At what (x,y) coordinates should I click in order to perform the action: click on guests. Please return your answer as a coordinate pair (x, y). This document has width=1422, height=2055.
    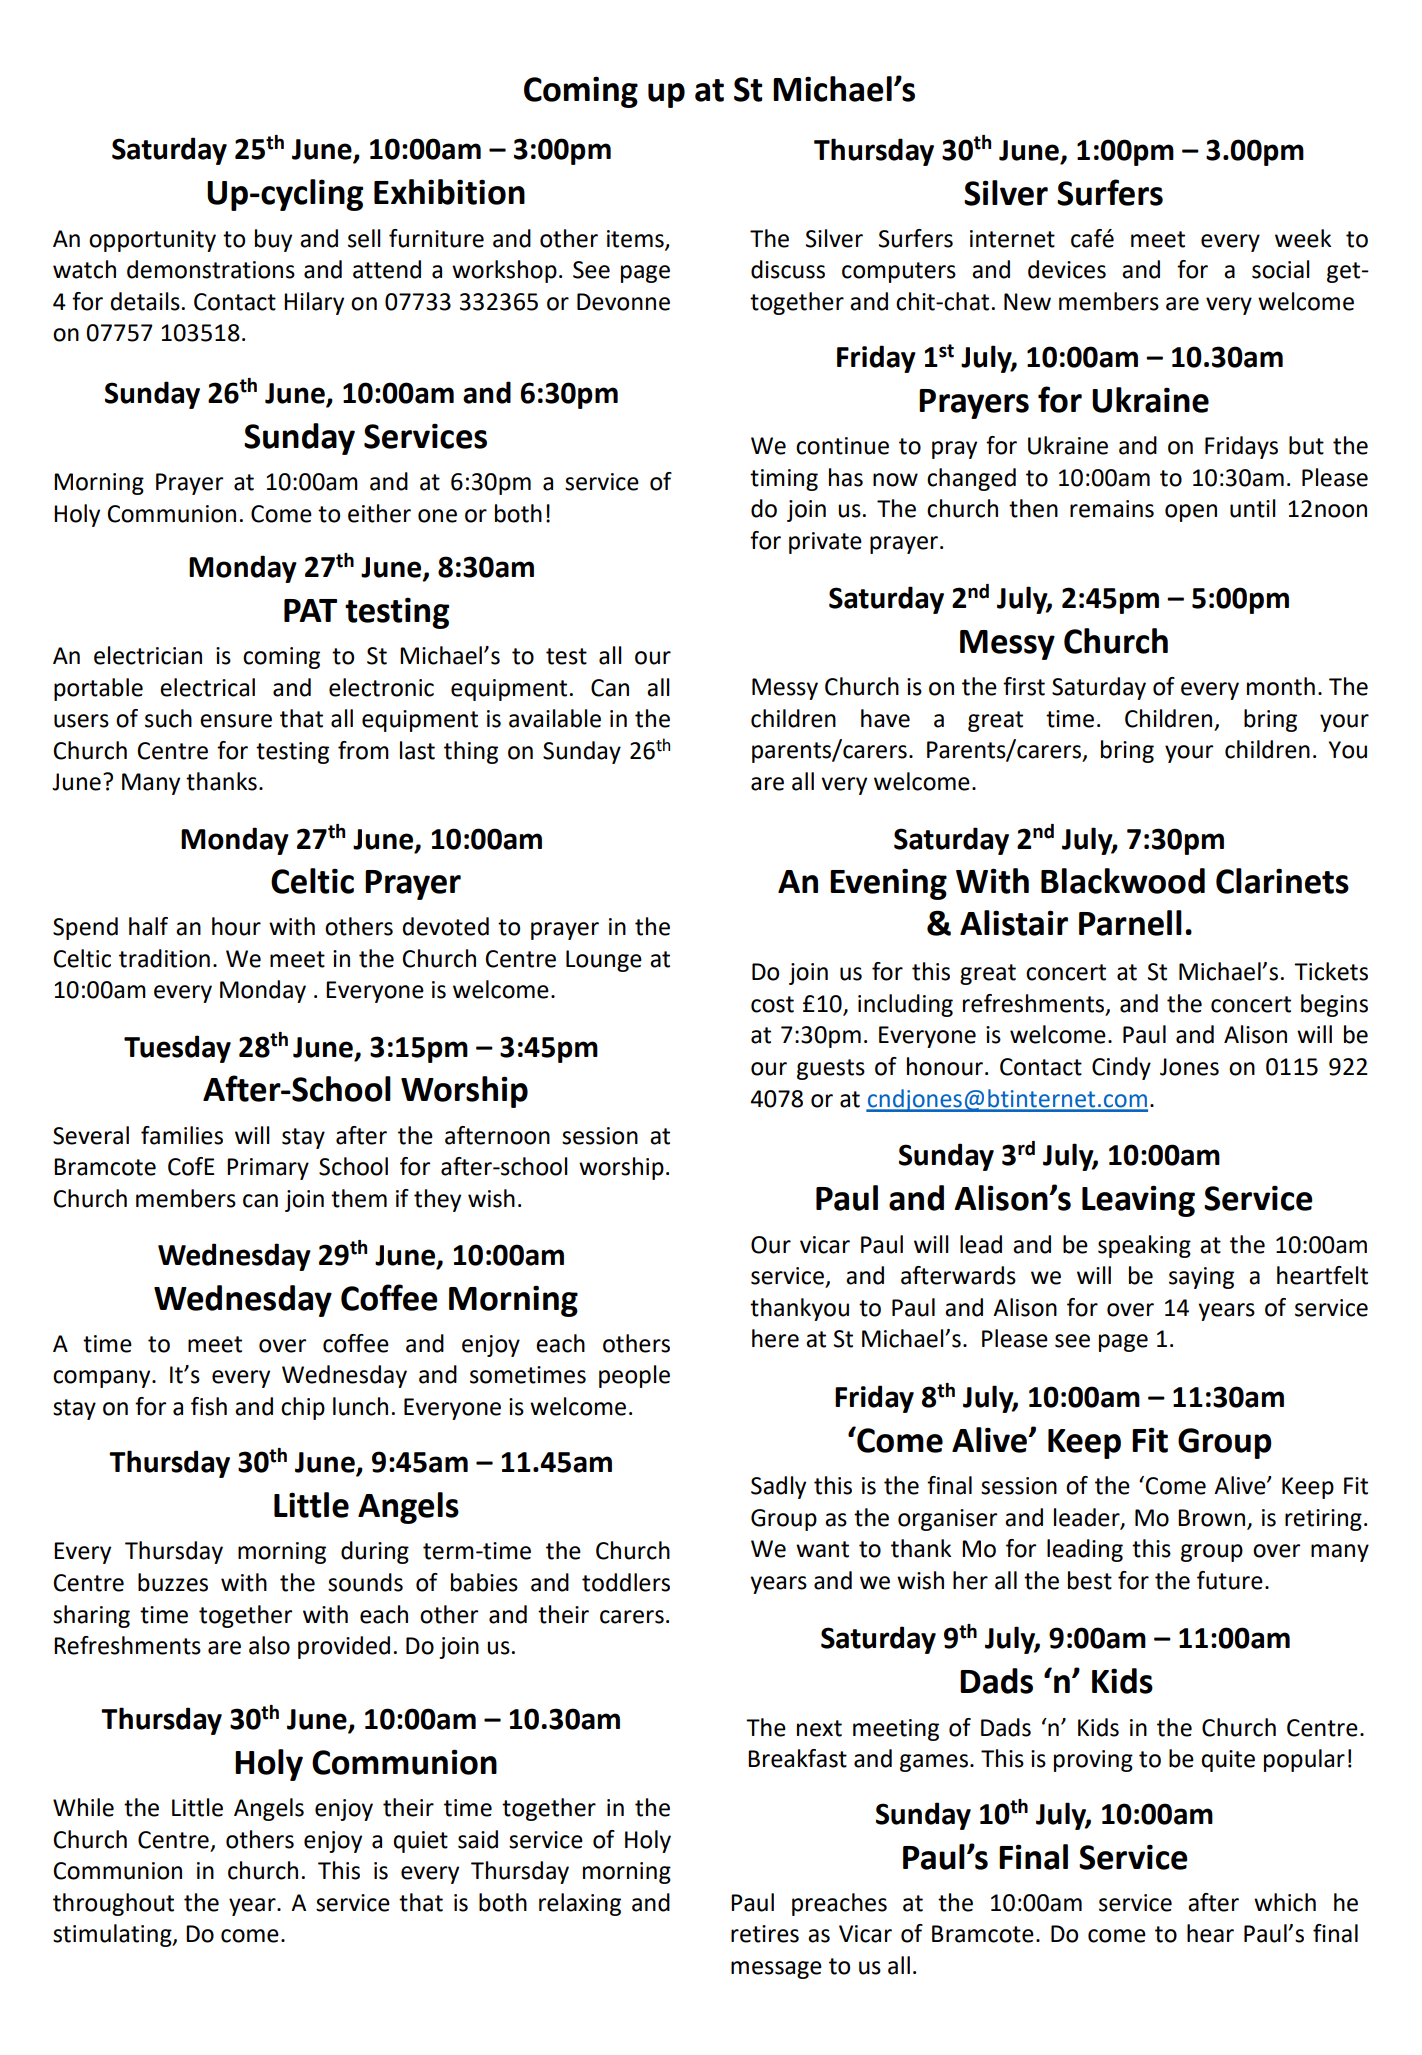
    Looking at the image, I should click on (831, 1069).
